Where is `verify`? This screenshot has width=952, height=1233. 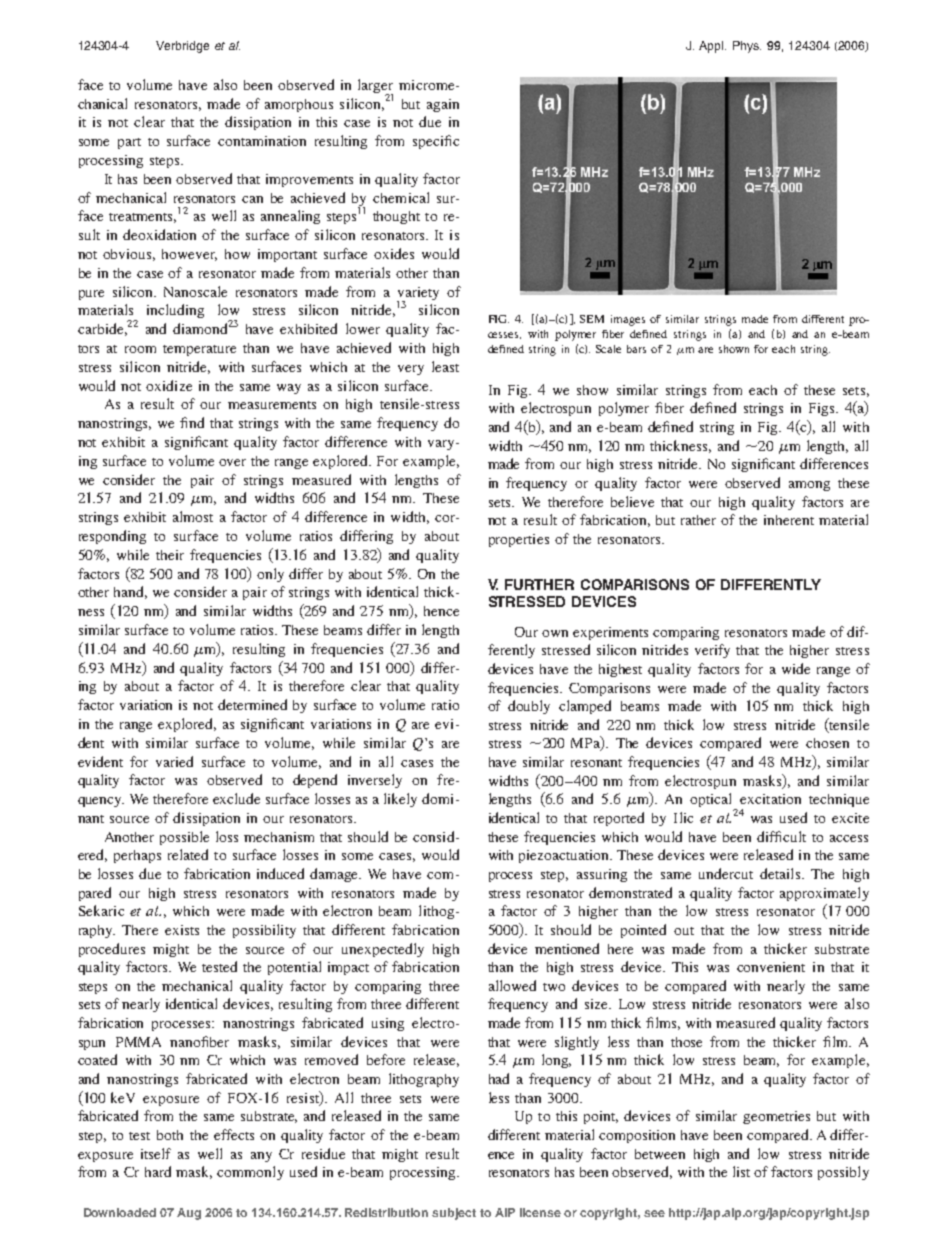 verify is located at coordinates (712, 651).
